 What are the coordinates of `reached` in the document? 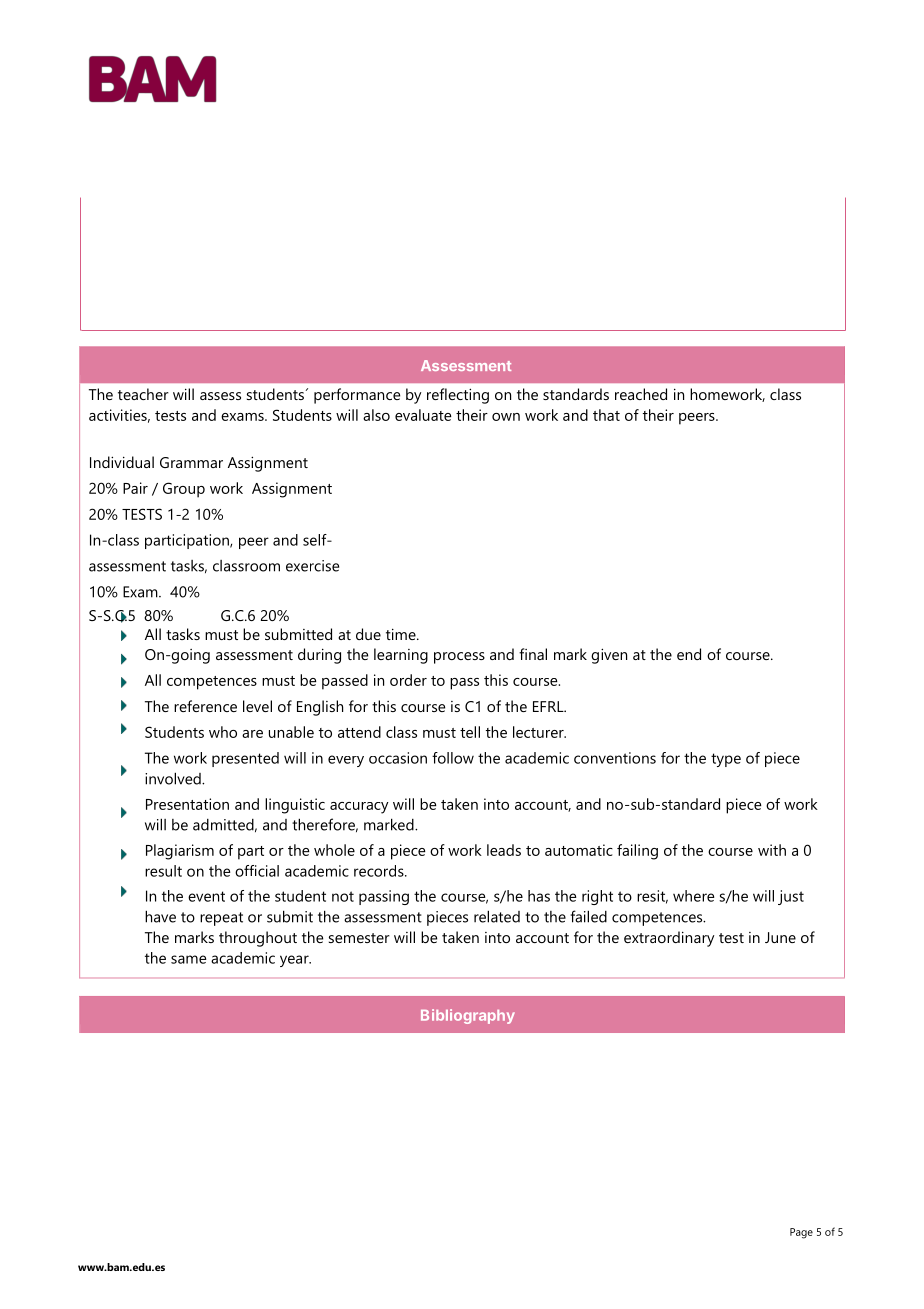 It's located at (641, 394).
